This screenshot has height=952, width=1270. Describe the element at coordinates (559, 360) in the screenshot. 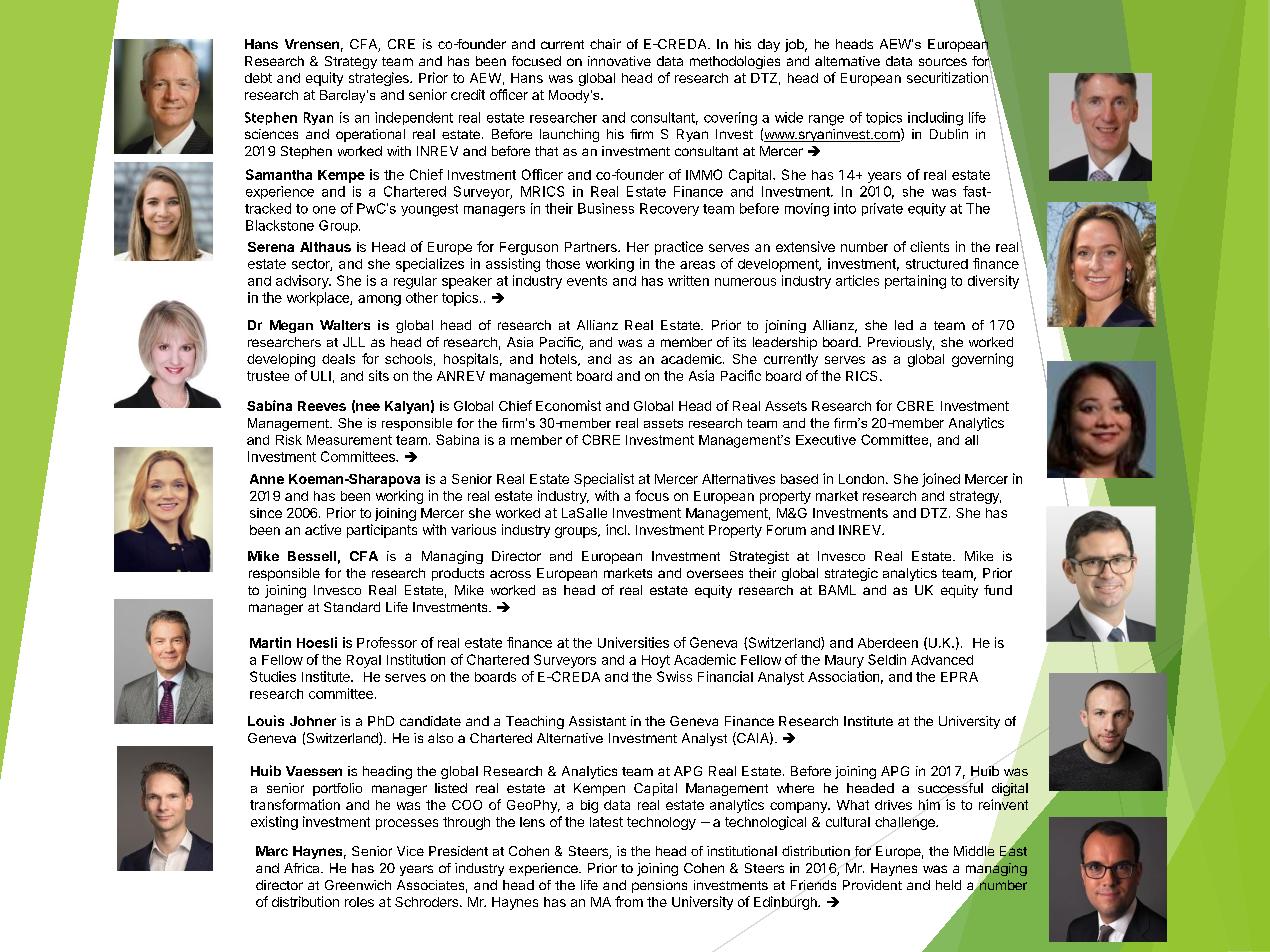

I see `hotels` at that location.
